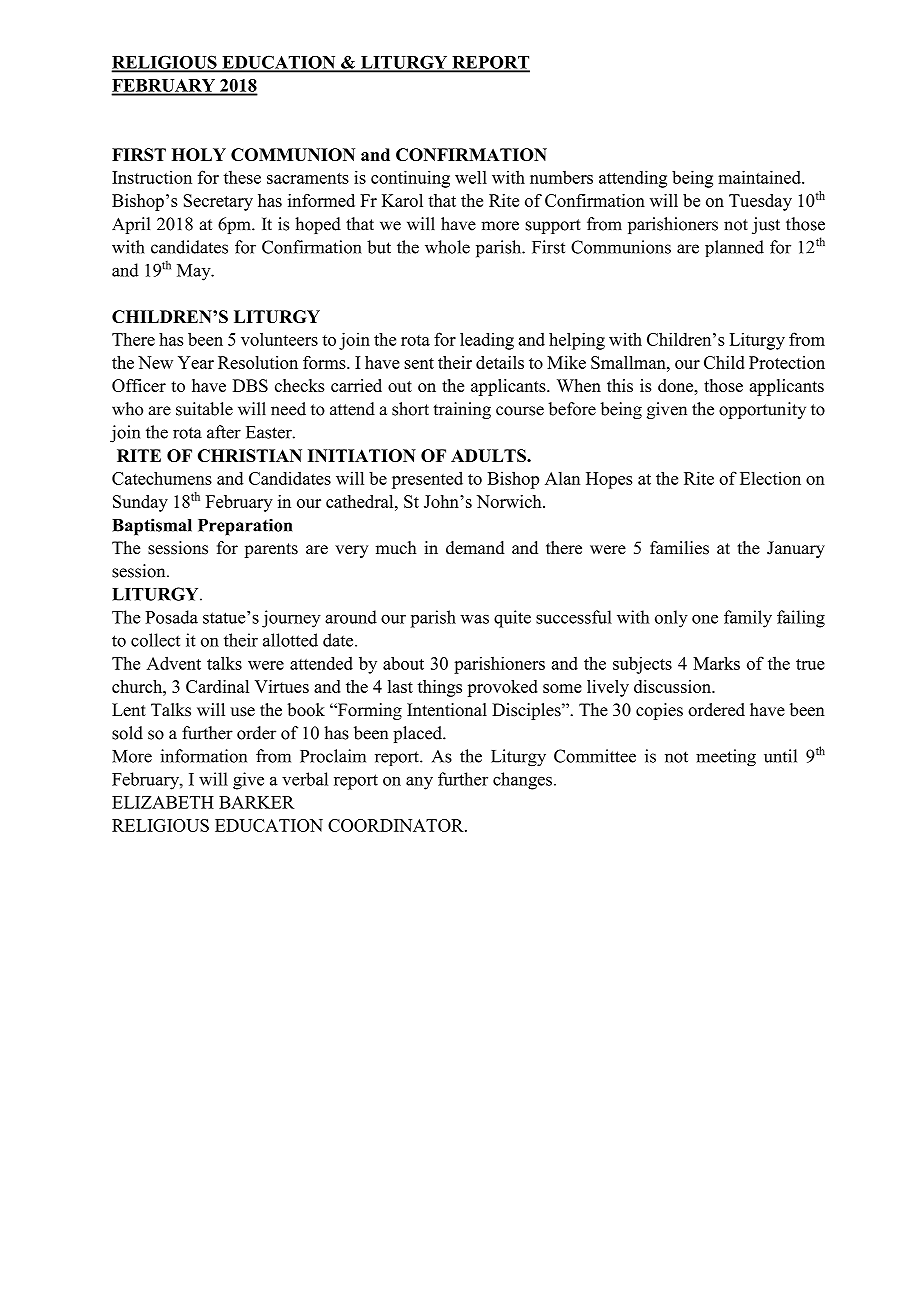 The width and height of the image is (924, 1308). I want to click on Norwich, so click(510, 501).
